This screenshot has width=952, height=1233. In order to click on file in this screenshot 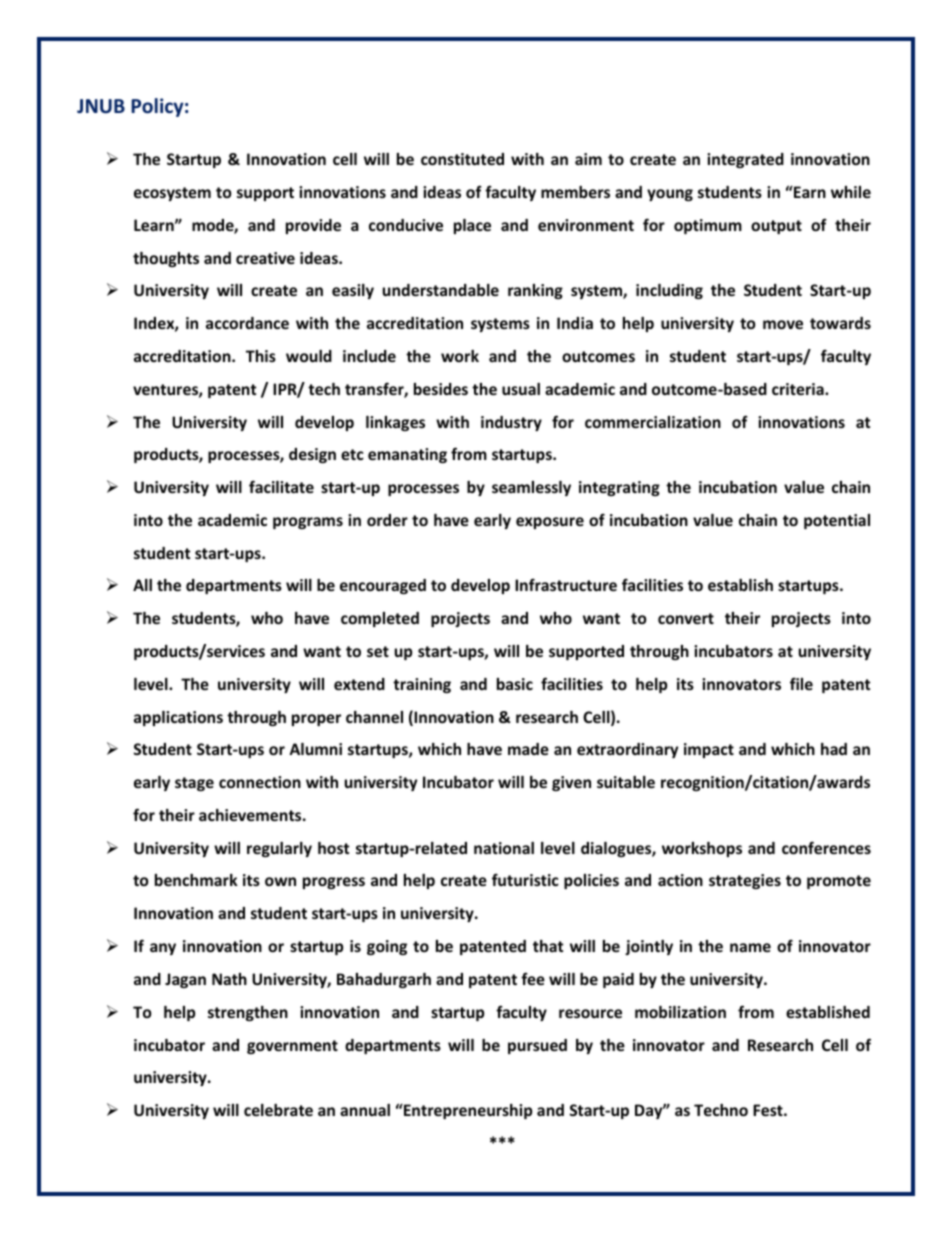, I will do `click(801, 683)`.
